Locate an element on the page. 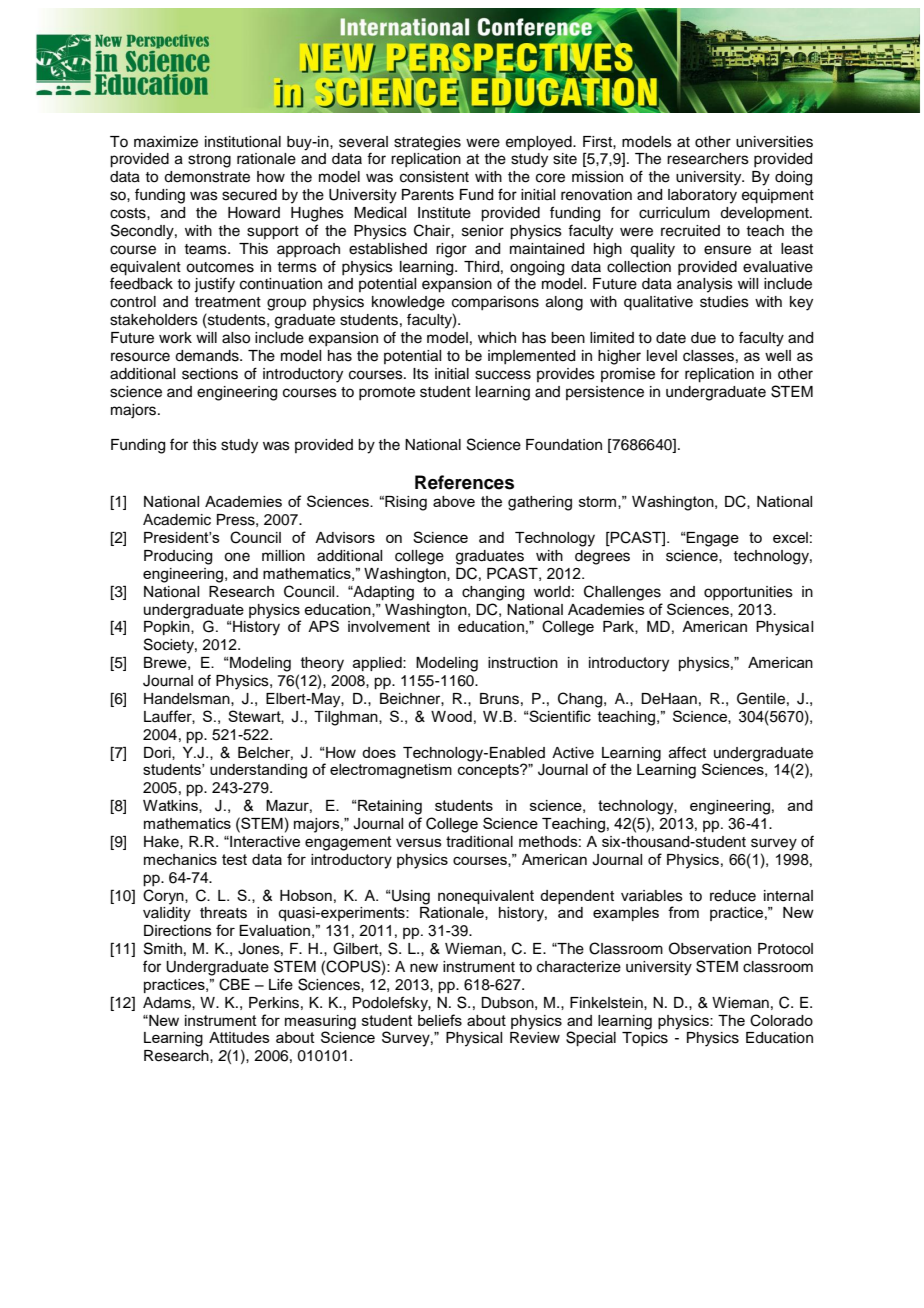  strong is located at coordinates (209, 161).
